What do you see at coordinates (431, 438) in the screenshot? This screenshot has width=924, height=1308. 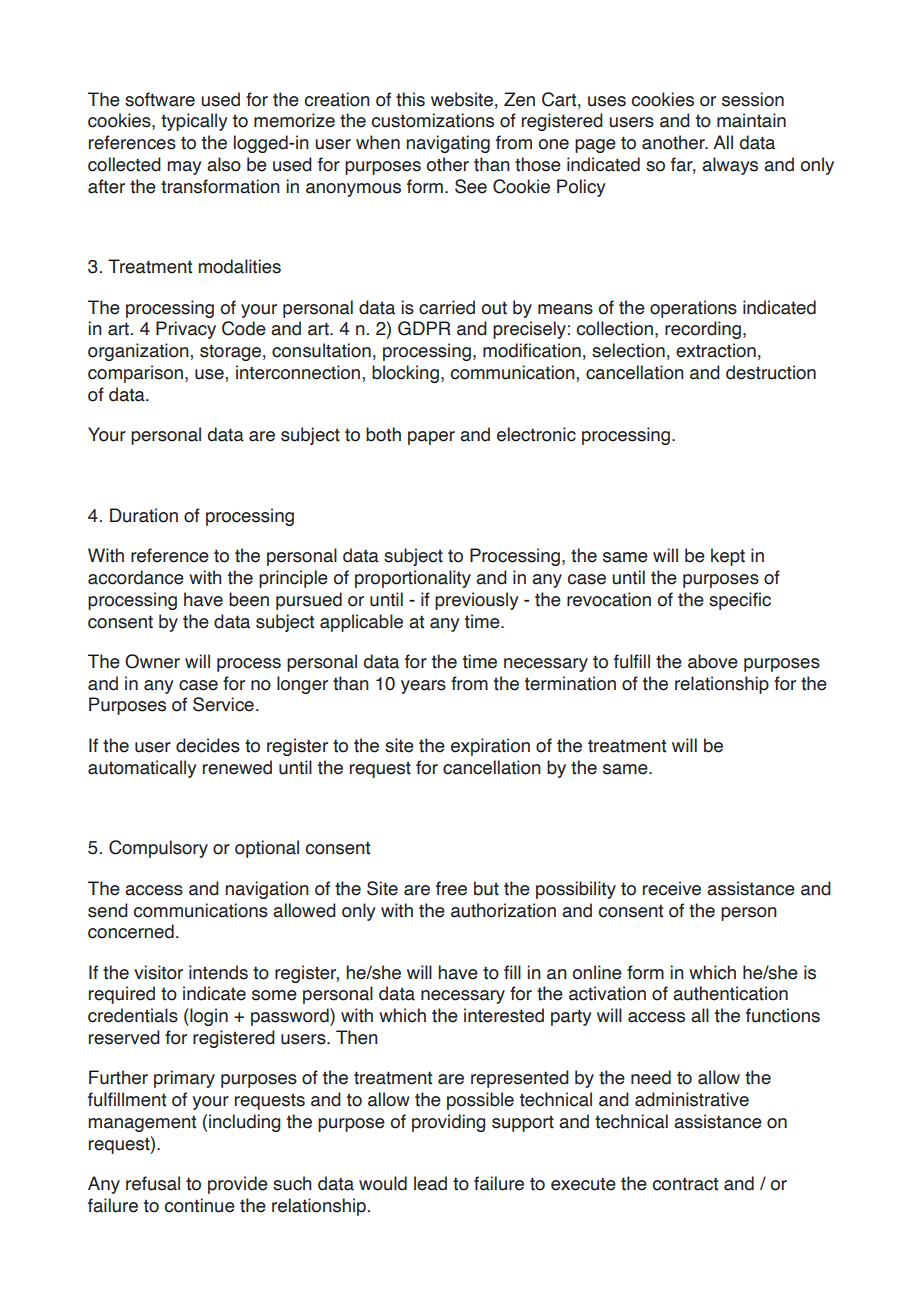 I see `paper` at bounding box center [431, 438].
